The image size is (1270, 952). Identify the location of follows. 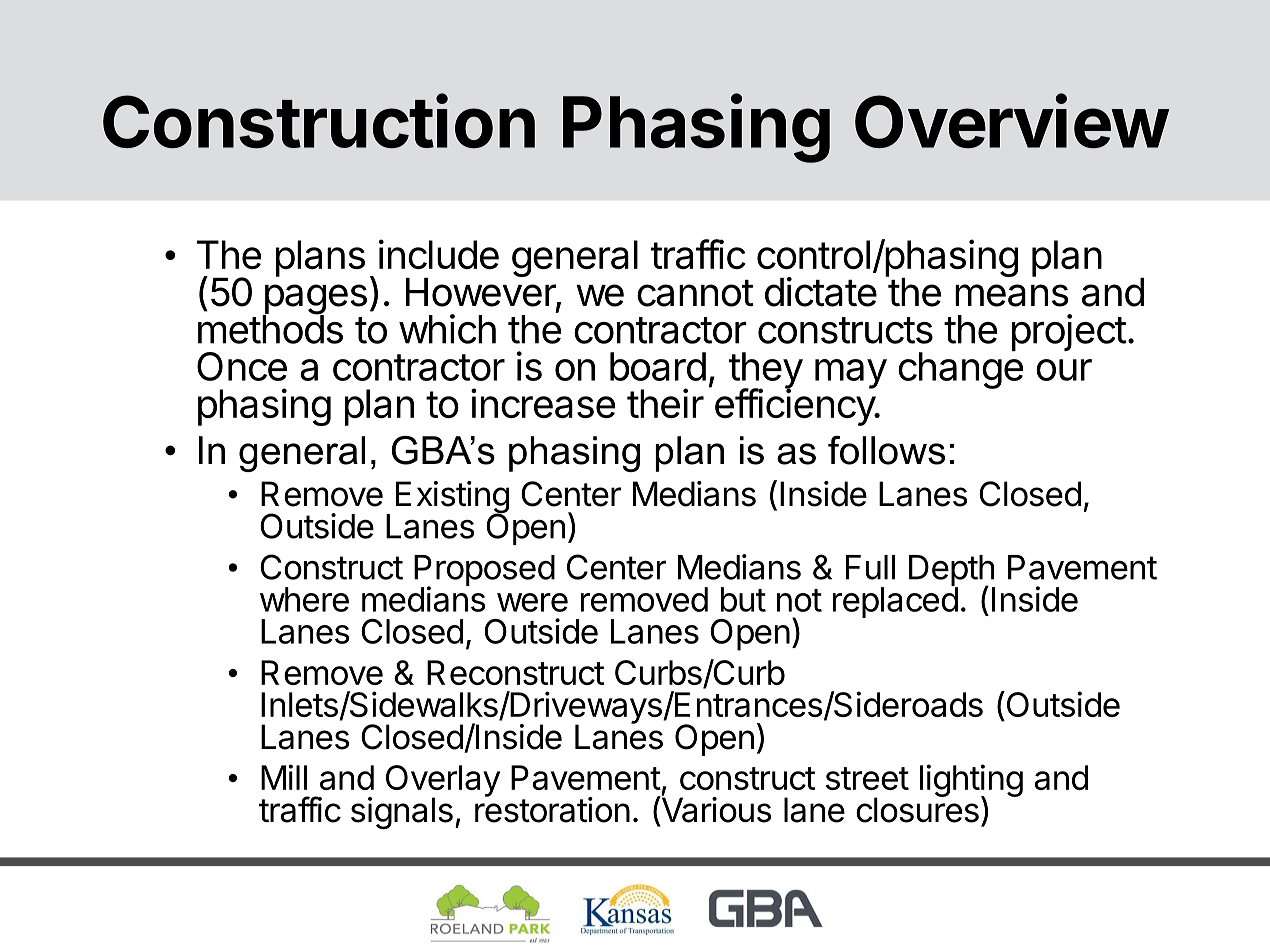
(886, 450).
